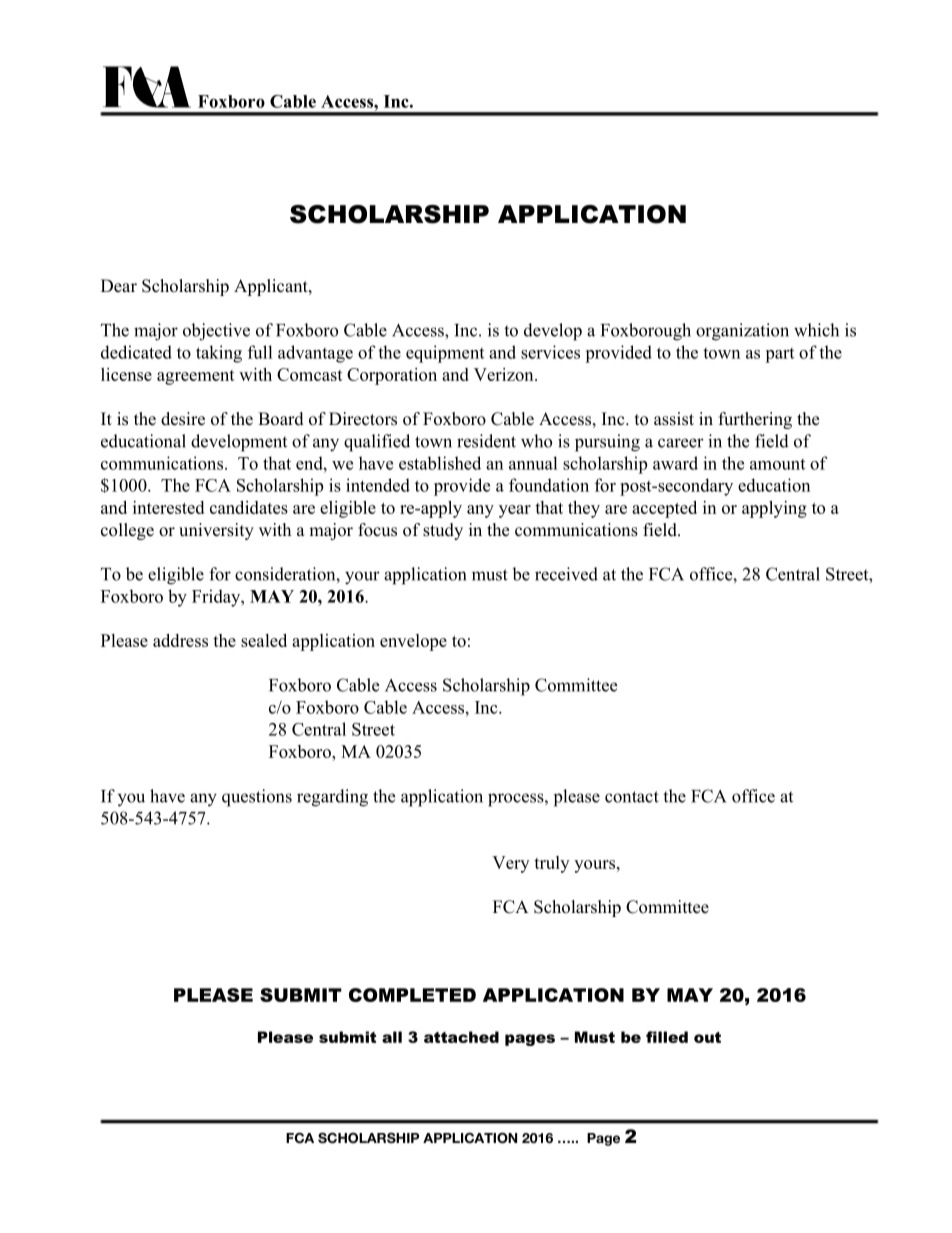  Describe the element at coordinates (440, 463) in the page. I see `established` at that location.
